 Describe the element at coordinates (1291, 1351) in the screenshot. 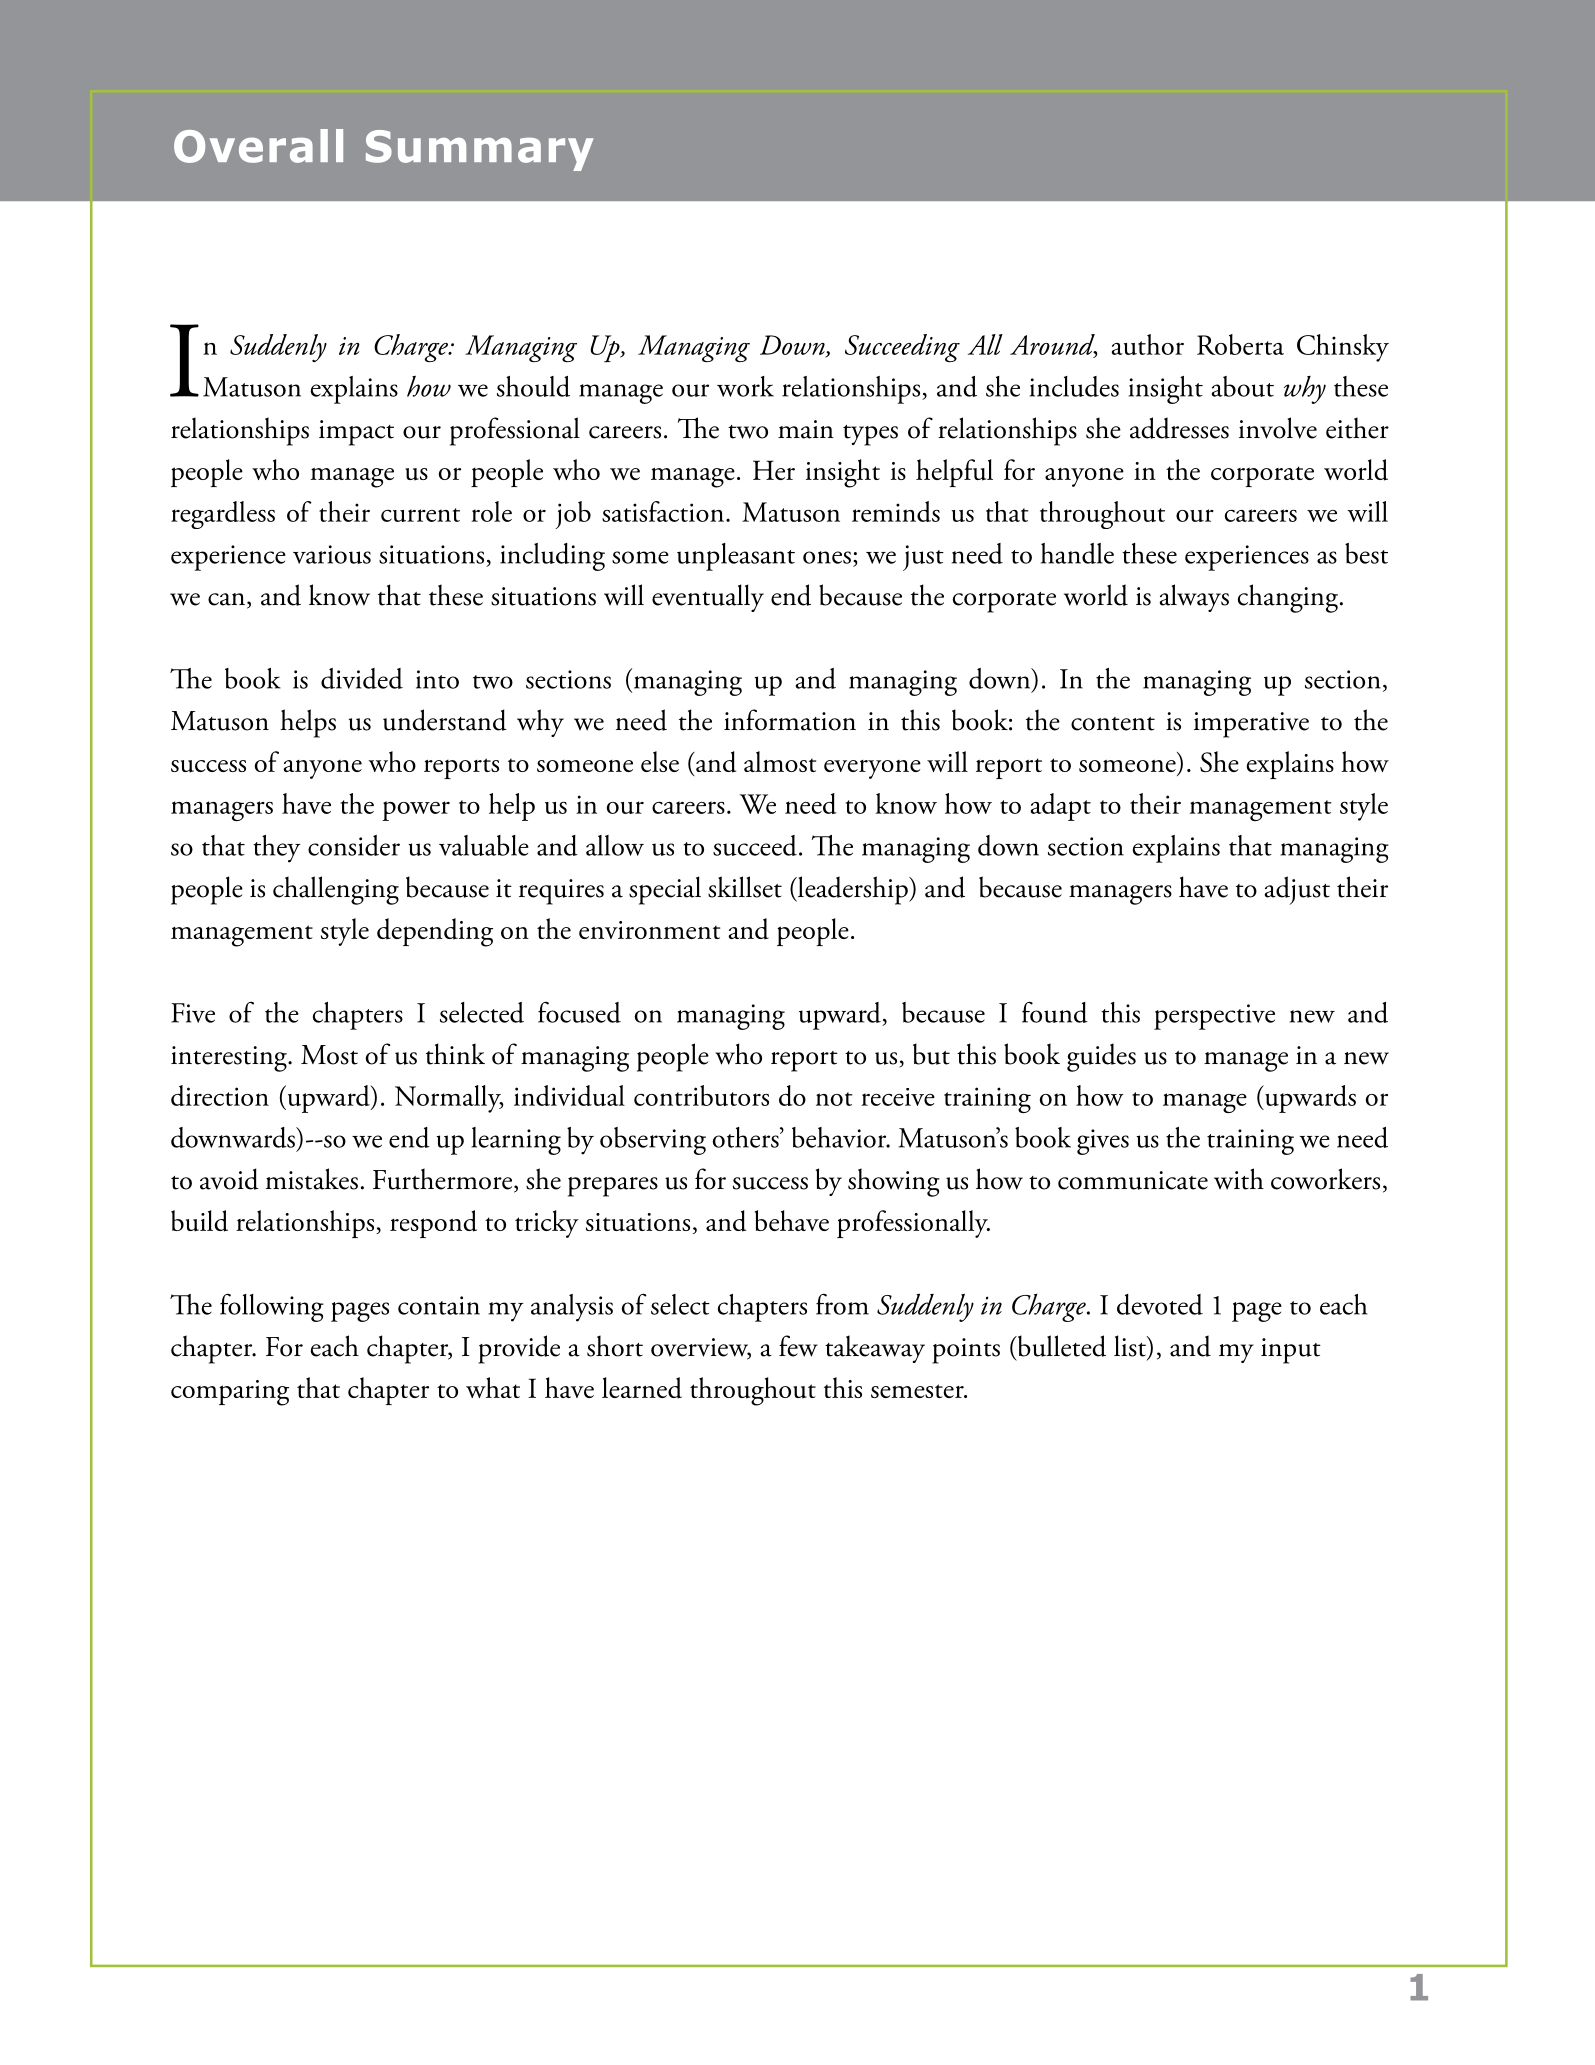

I see `input` at that location.
